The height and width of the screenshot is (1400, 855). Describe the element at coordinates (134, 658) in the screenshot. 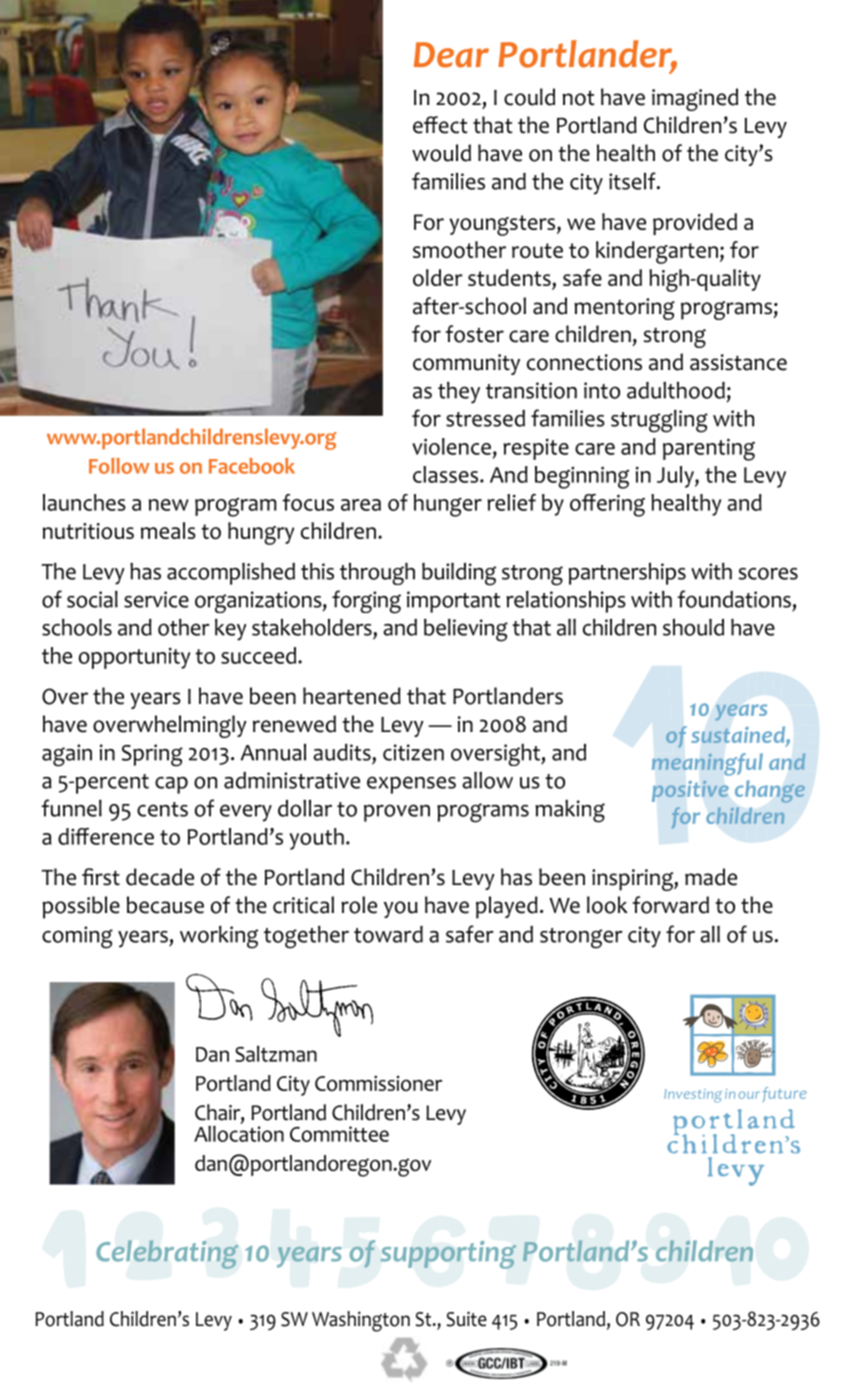

I see `opportunity` at that location.
